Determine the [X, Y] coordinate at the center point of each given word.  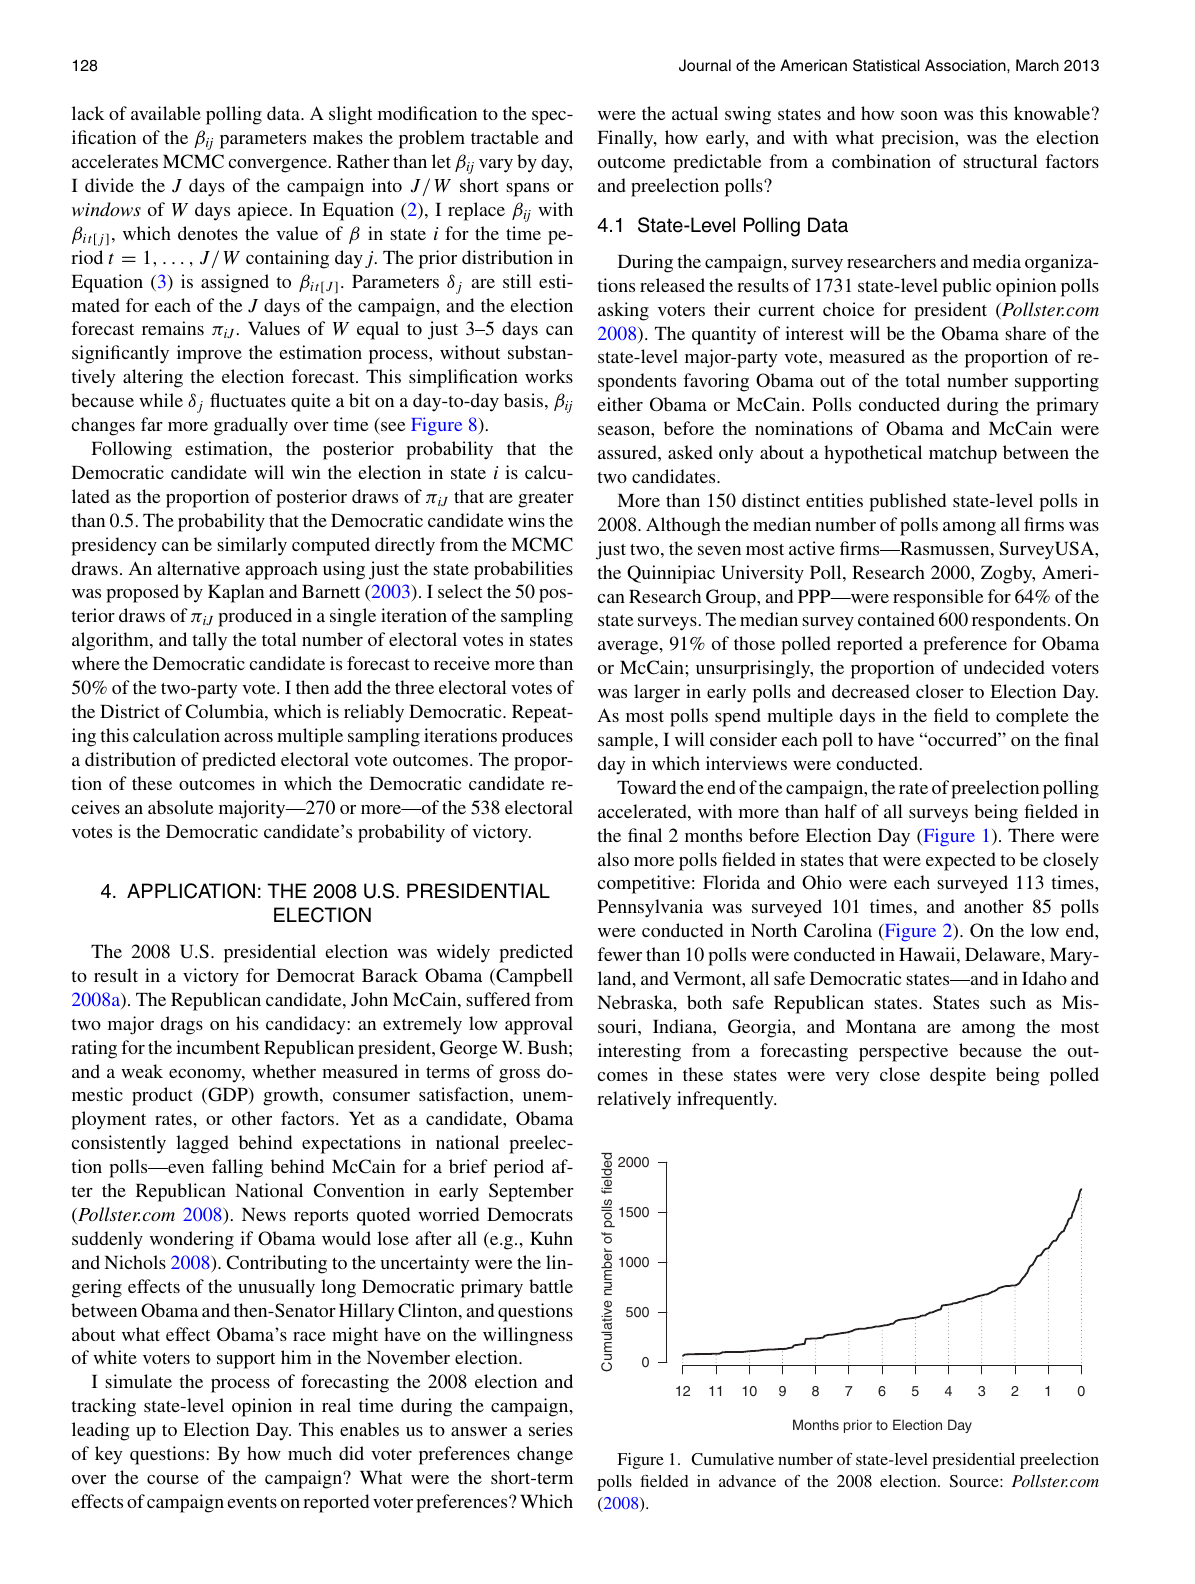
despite [958, 1076]
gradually [251, 426]
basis [523, 400]
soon [919, 115]
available [166, 113]
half [841, 811]
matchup [963, 454]
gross [519, 1076]
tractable [505, 137]
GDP [228, 1096]
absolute [180, 807]
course [173, 1479]
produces [537, 737]
